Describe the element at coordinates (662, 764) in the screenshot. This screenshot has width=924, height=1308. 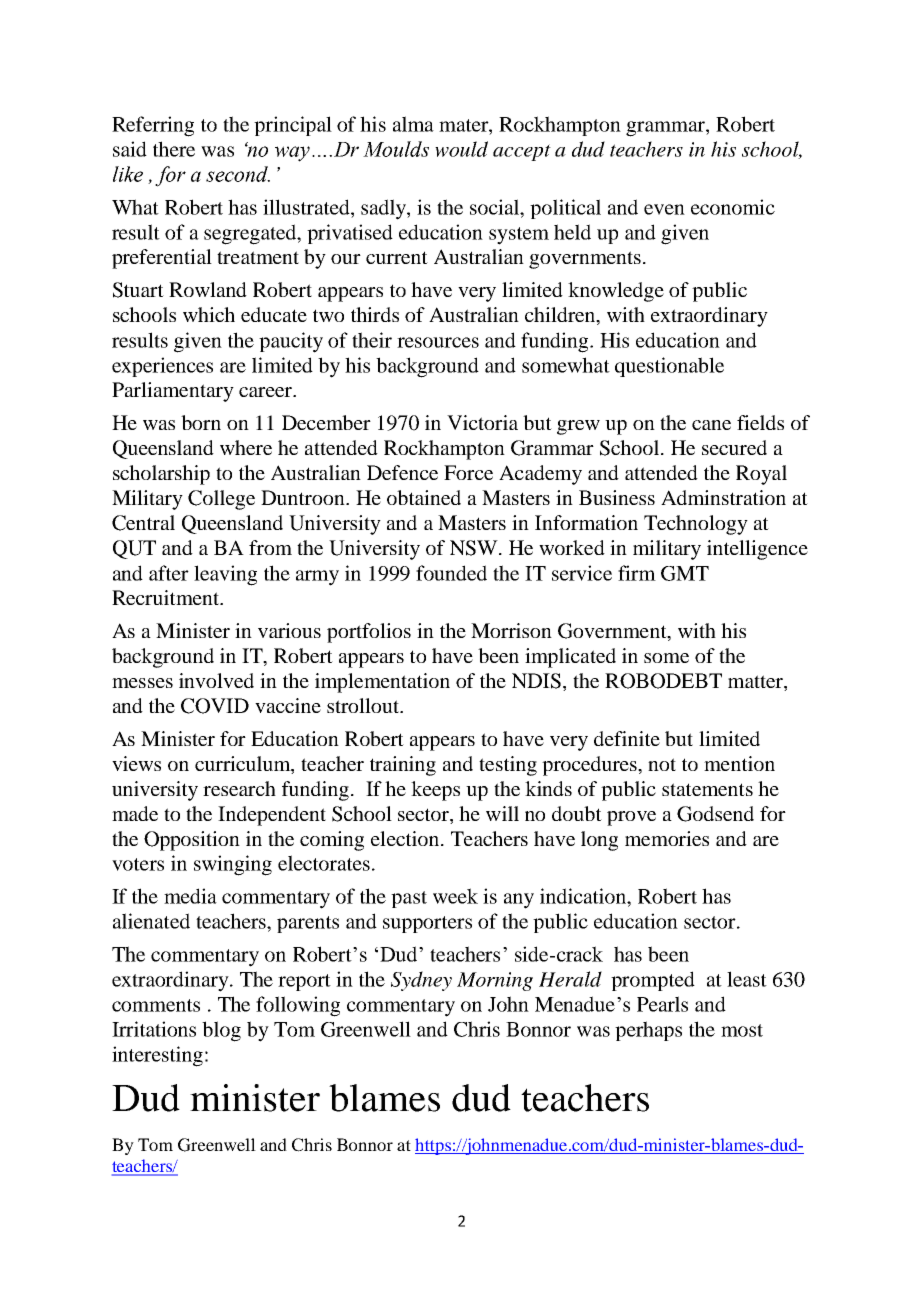
I see `not` at that location.
